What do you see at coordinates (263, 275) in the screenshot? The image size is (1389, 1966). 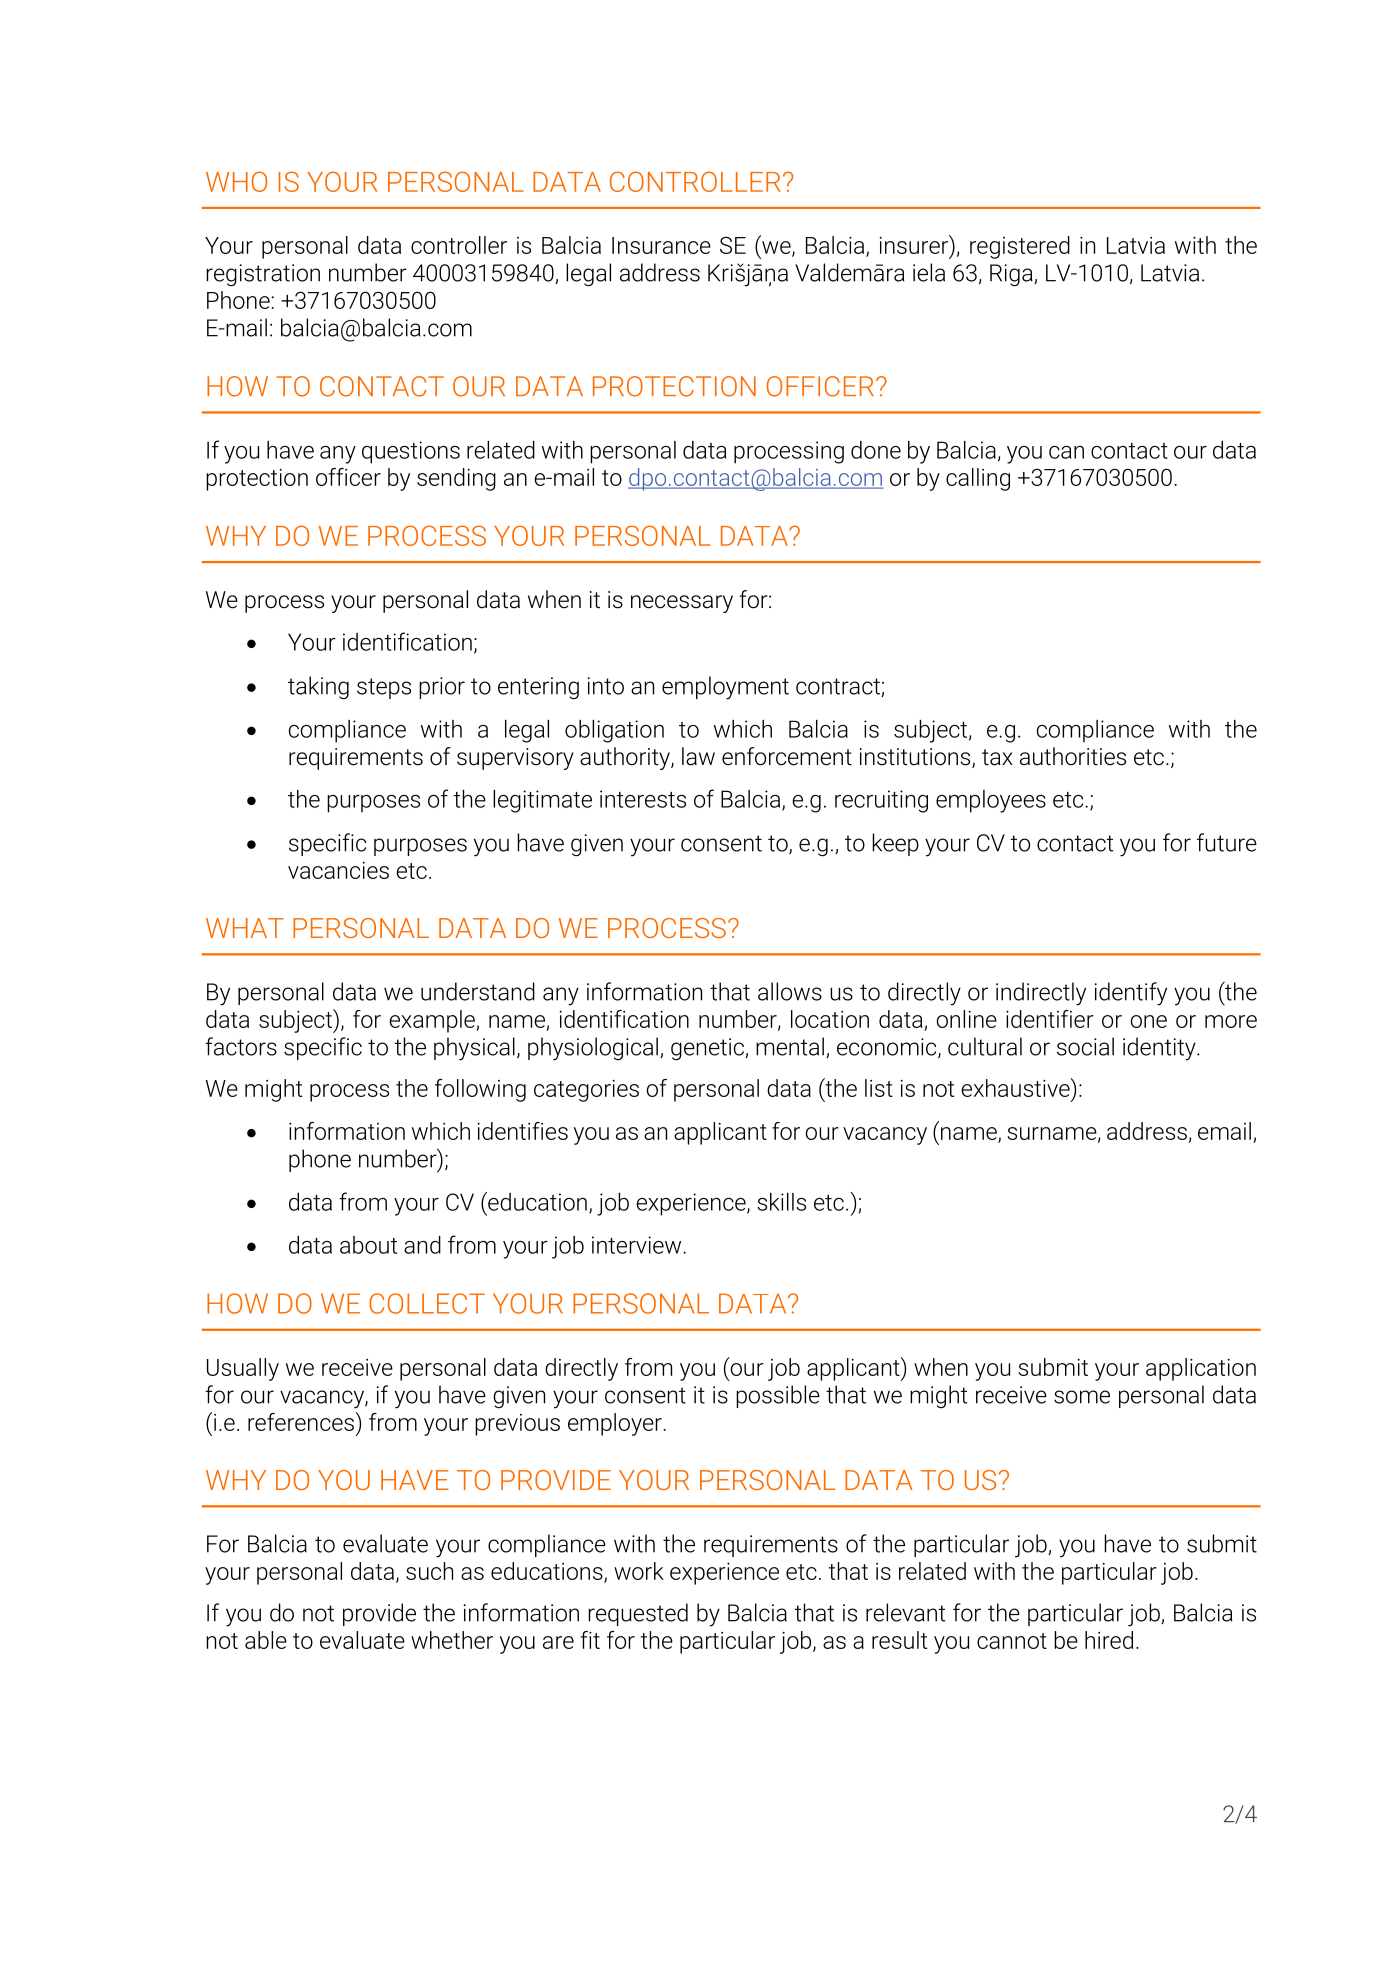 I see `registration` at bounding box center [263, 275].
